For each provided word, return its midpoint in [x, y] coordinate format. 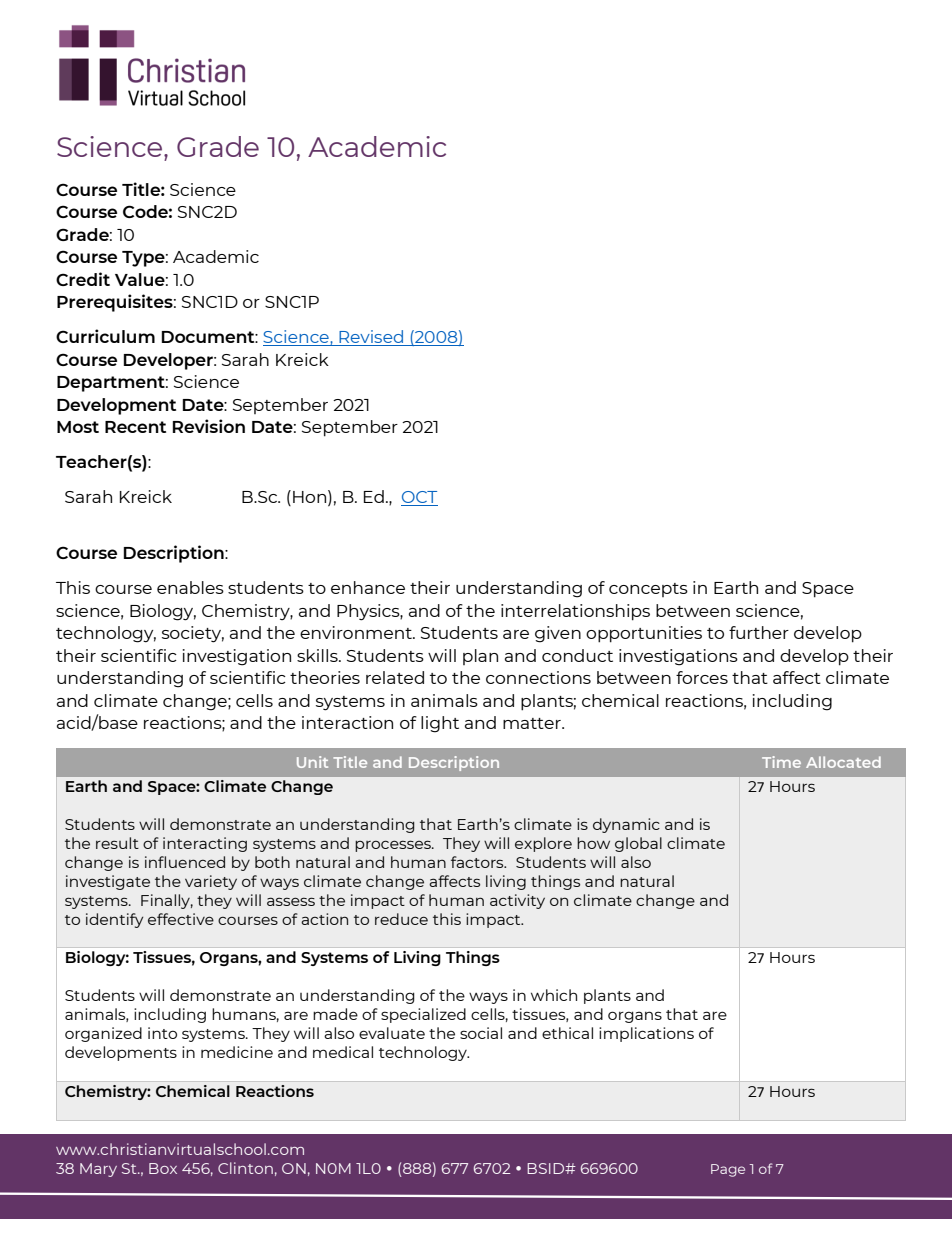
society [193, 634]
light [440, 724]
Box [163, 1168]
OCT [419, 498]
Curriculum [105, 336]
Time [781, 762]
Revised [371, 338]
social [481, 1033]
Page [728, 1170]
